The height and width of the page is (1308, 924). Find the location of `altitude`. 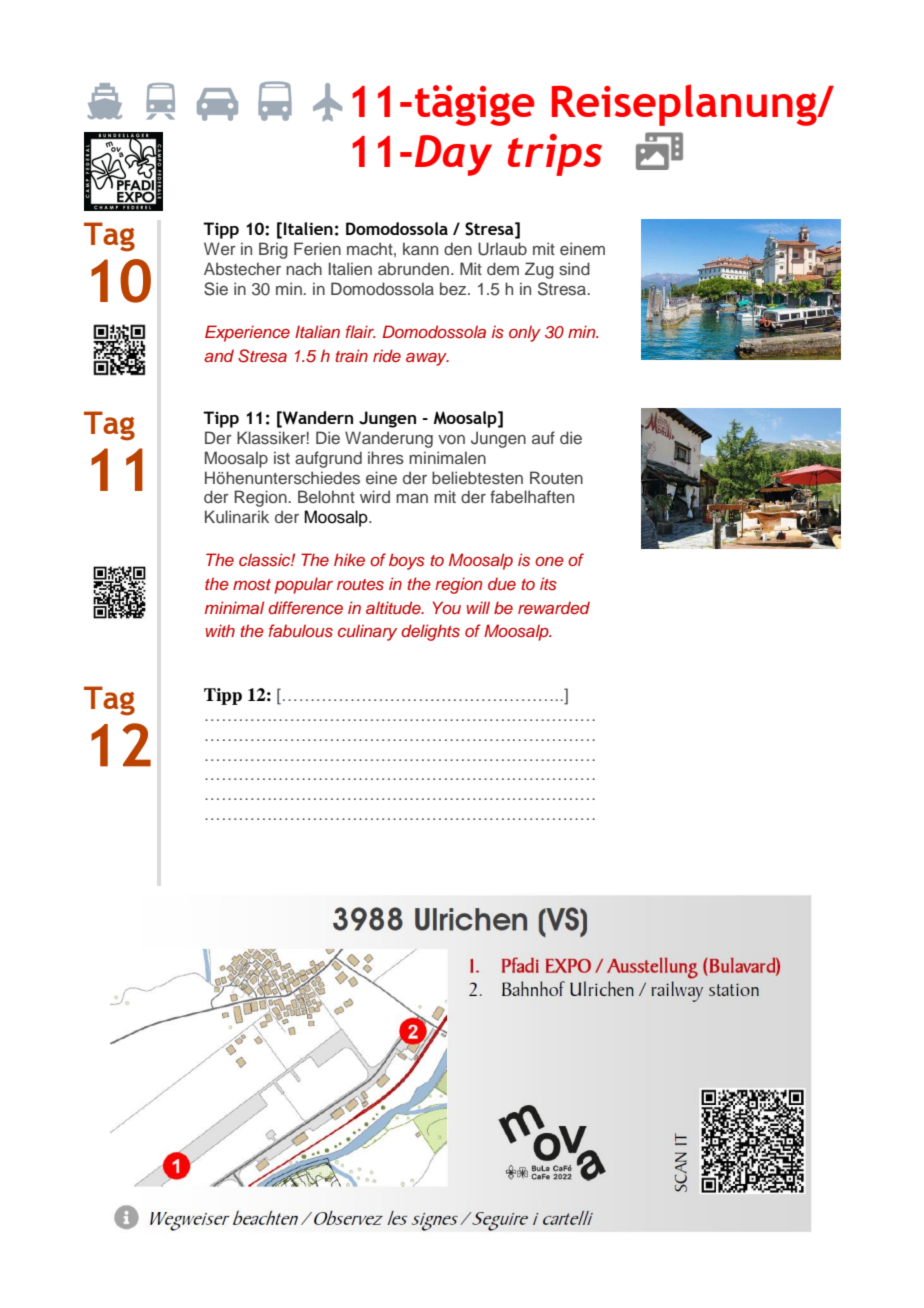

altitude is located at coordinates (394, 607).
